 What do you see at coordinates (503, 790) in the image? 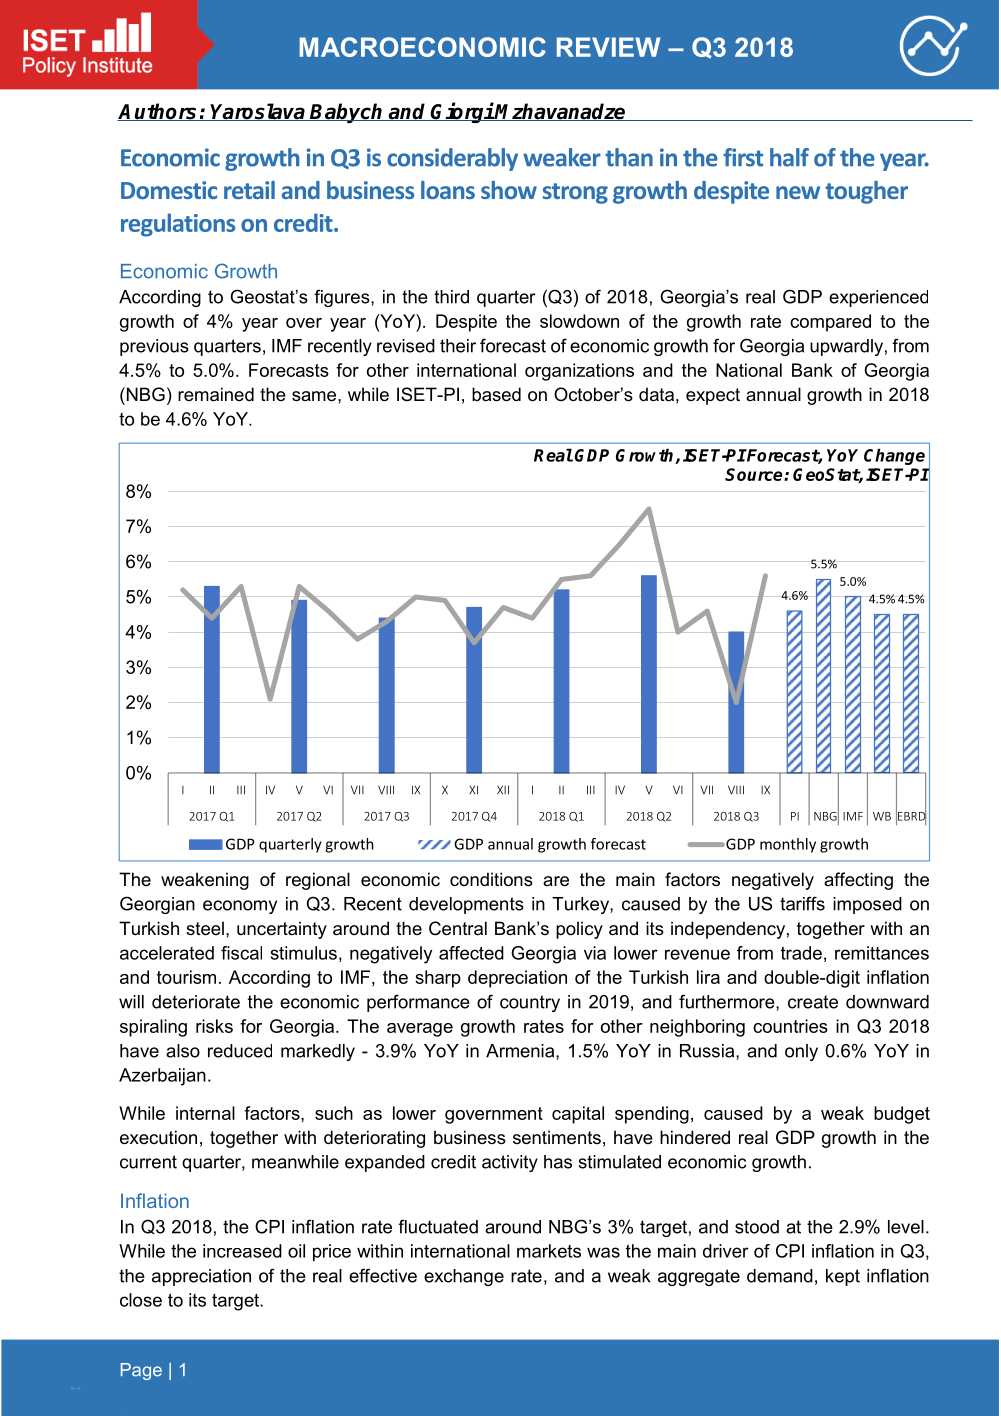
I see `XII` at bounding box center [503, 790].
